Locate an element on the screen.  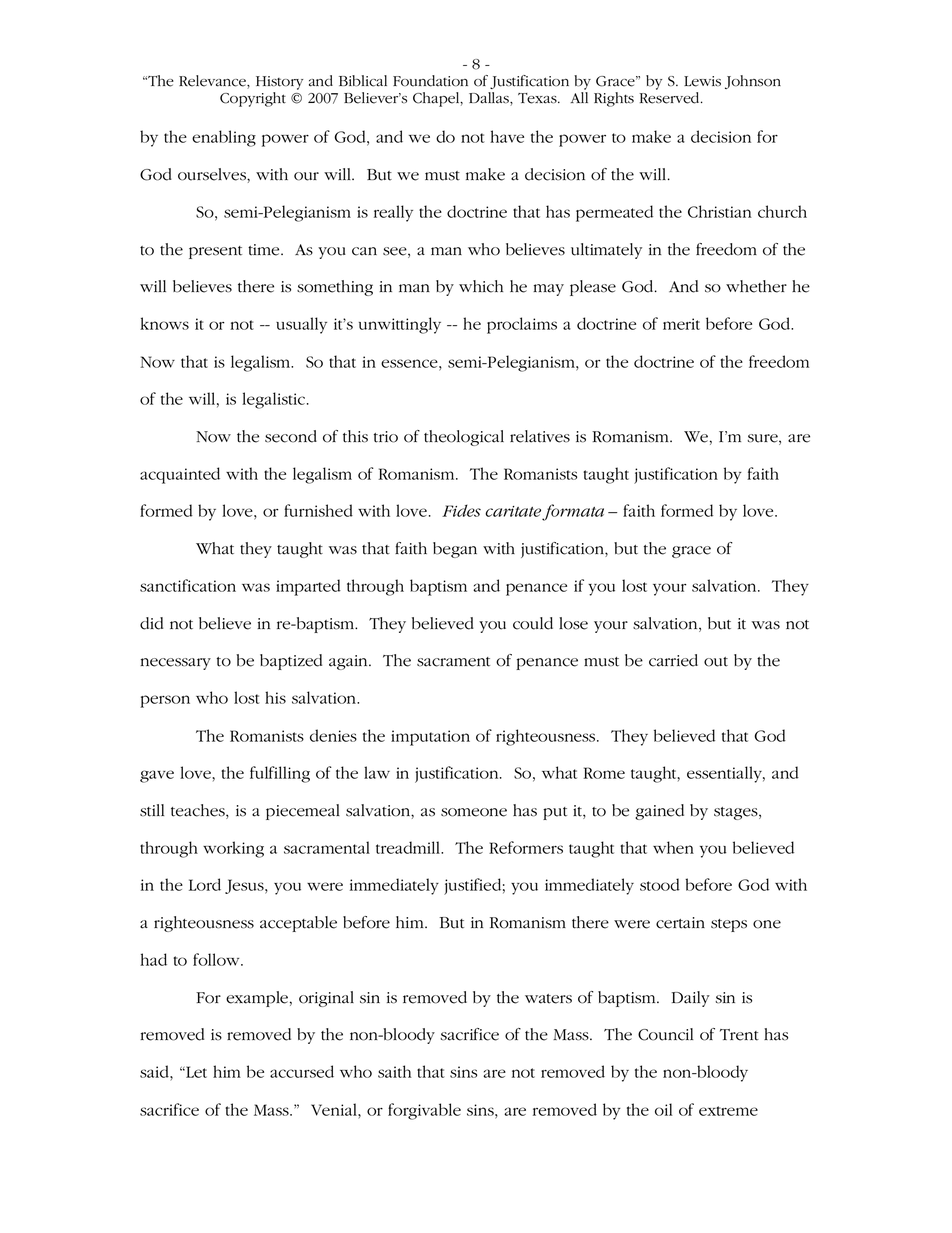
merit is located at coordinates (681, 324).
